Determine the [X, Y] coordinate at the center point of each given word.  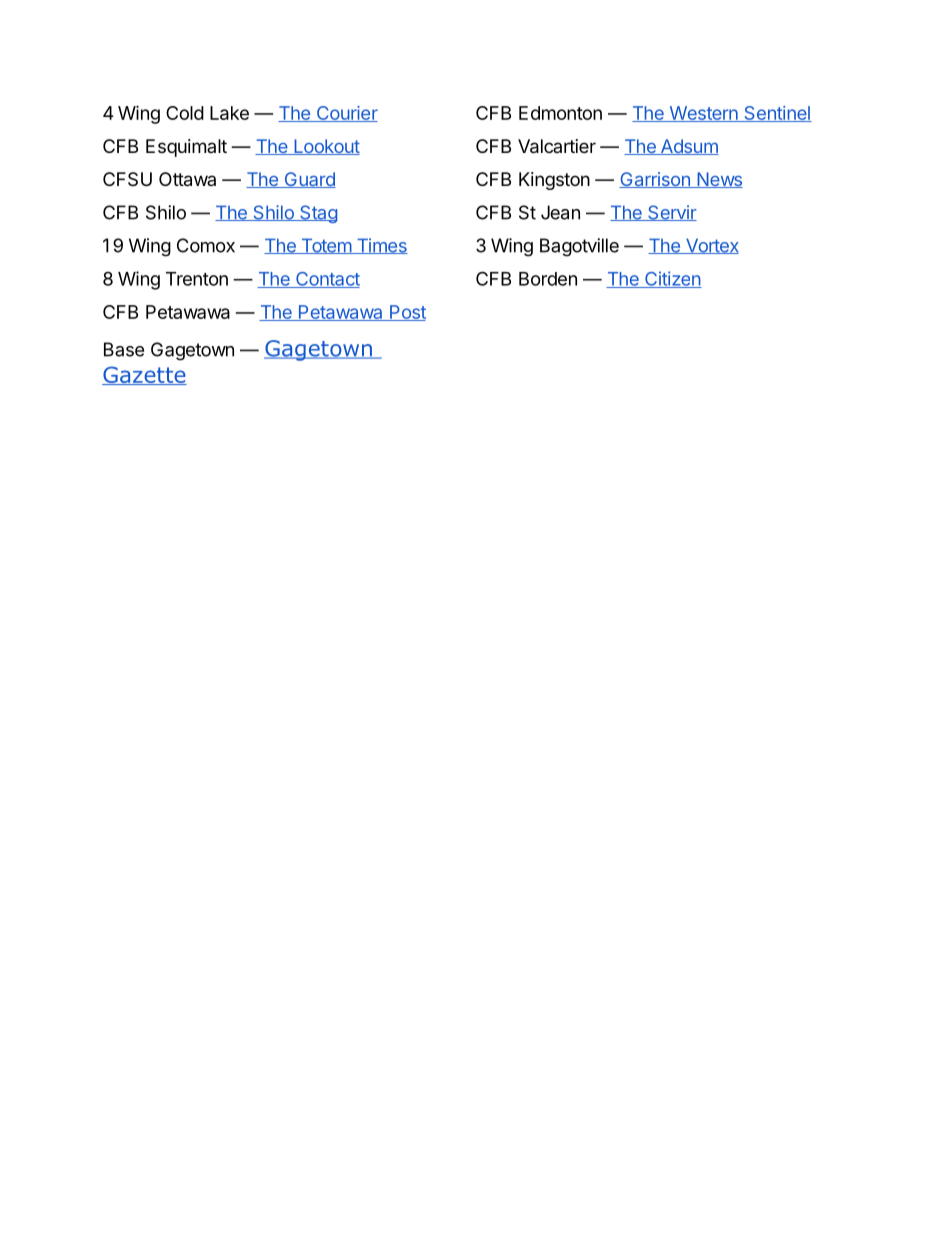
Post [407, 313]
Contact [327, 280]
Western [703, 114]
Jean [560, 212]
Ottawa [187, 179]
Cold [185, 113]
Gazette [144, 375]
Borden [548, 279]
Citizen [672, 279]
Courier [346, 114]
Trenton [197, 279]
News [719, 180]
